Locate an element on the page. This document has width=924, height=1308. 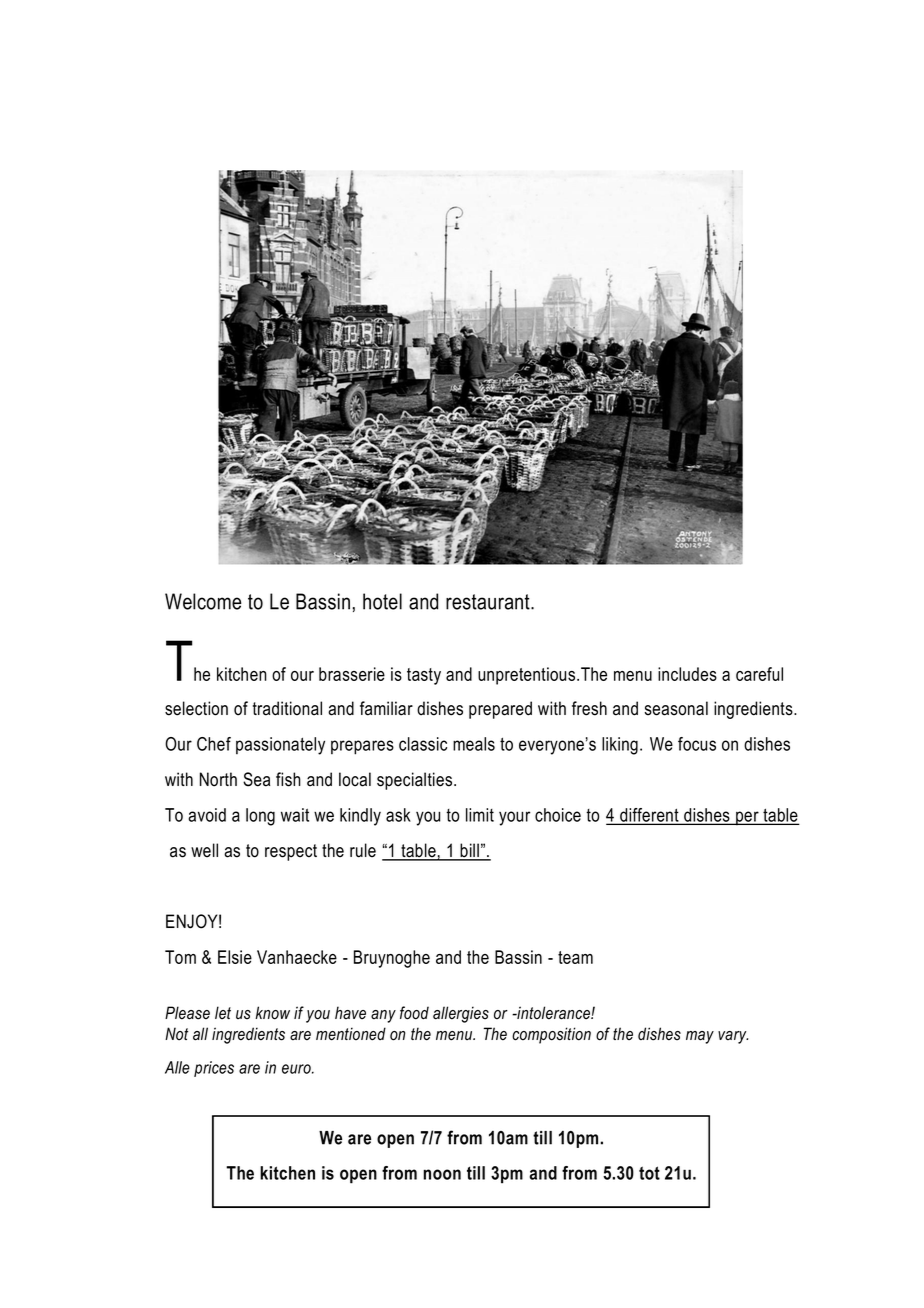
different is located at coordinates (649, 816).
